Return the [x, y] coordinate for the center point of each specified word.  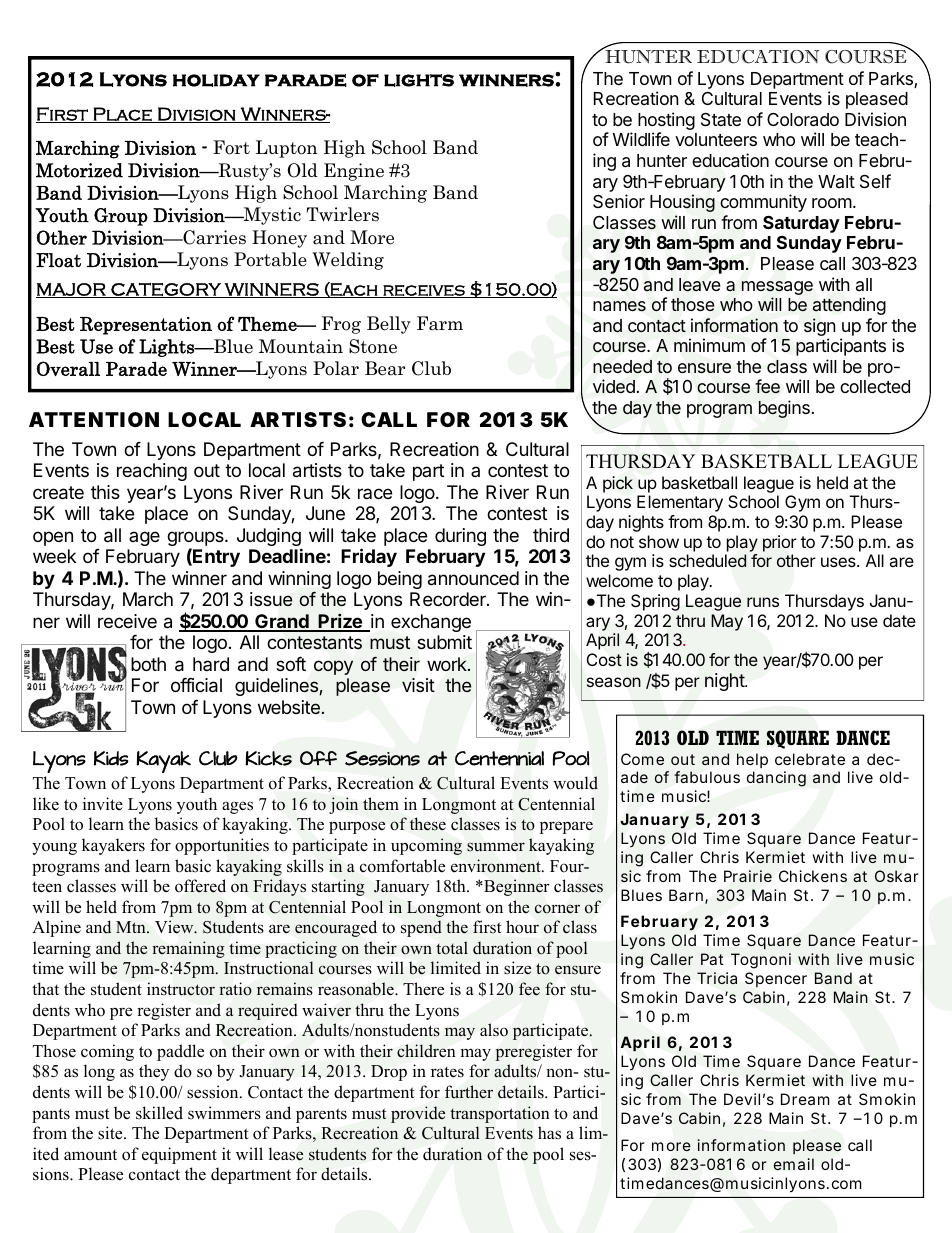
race [375, 493]
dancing [776, 779]
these [428, 824]
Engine [354, 172]
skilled [159, 1113]
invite [103, 803]
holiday [216, 80]
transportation [499, 1114]
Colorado [803, 120]
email [794, 1164]
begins [784, 409]
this [105, 492]
